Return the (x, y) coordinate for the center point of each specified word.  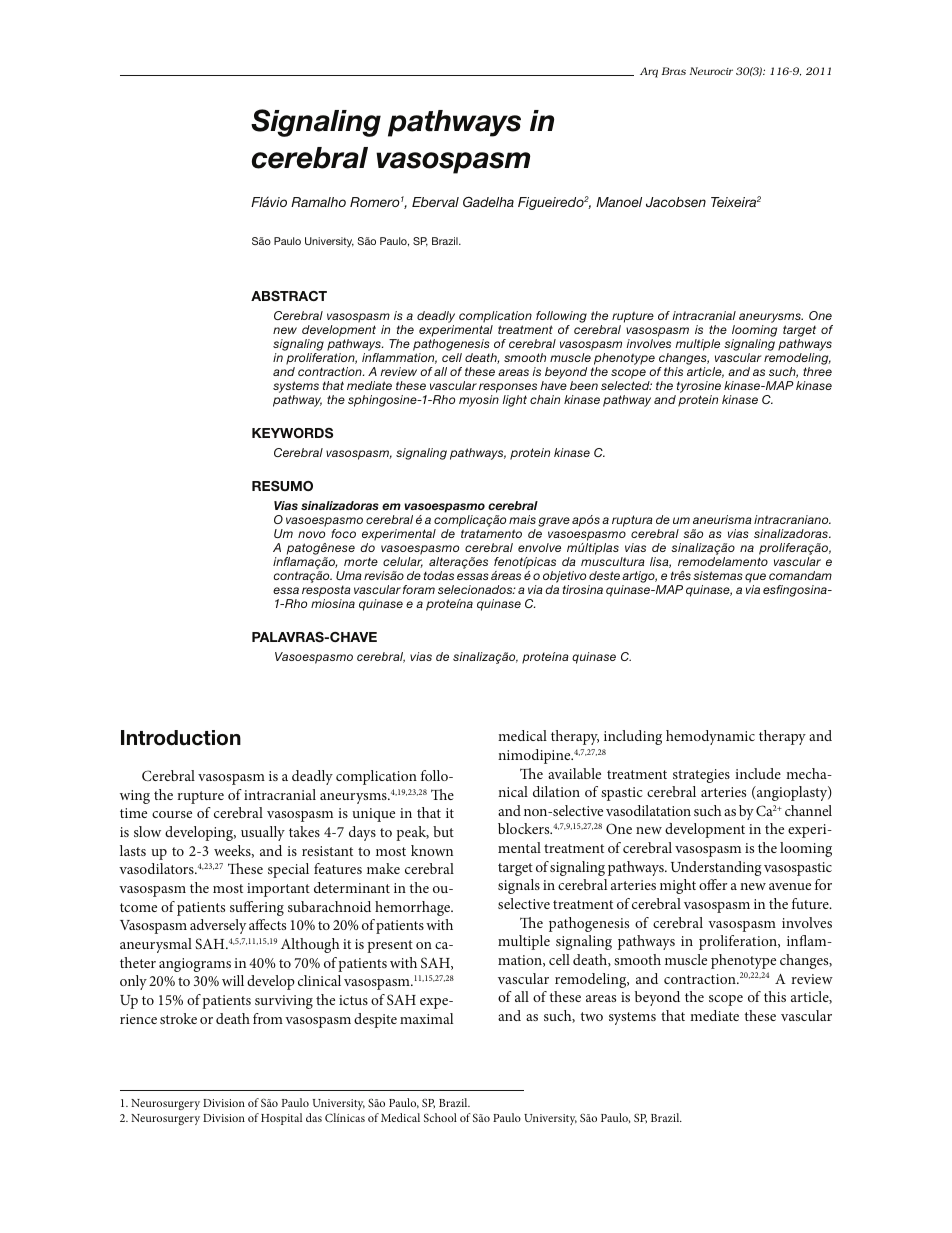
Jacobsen (676, 202)
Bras (673, 71)
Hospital (281, 1119)
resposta (326, 591)
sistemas (717, 575)
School (440, 1117)
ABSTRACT (289, 296)
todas (439, 575)
